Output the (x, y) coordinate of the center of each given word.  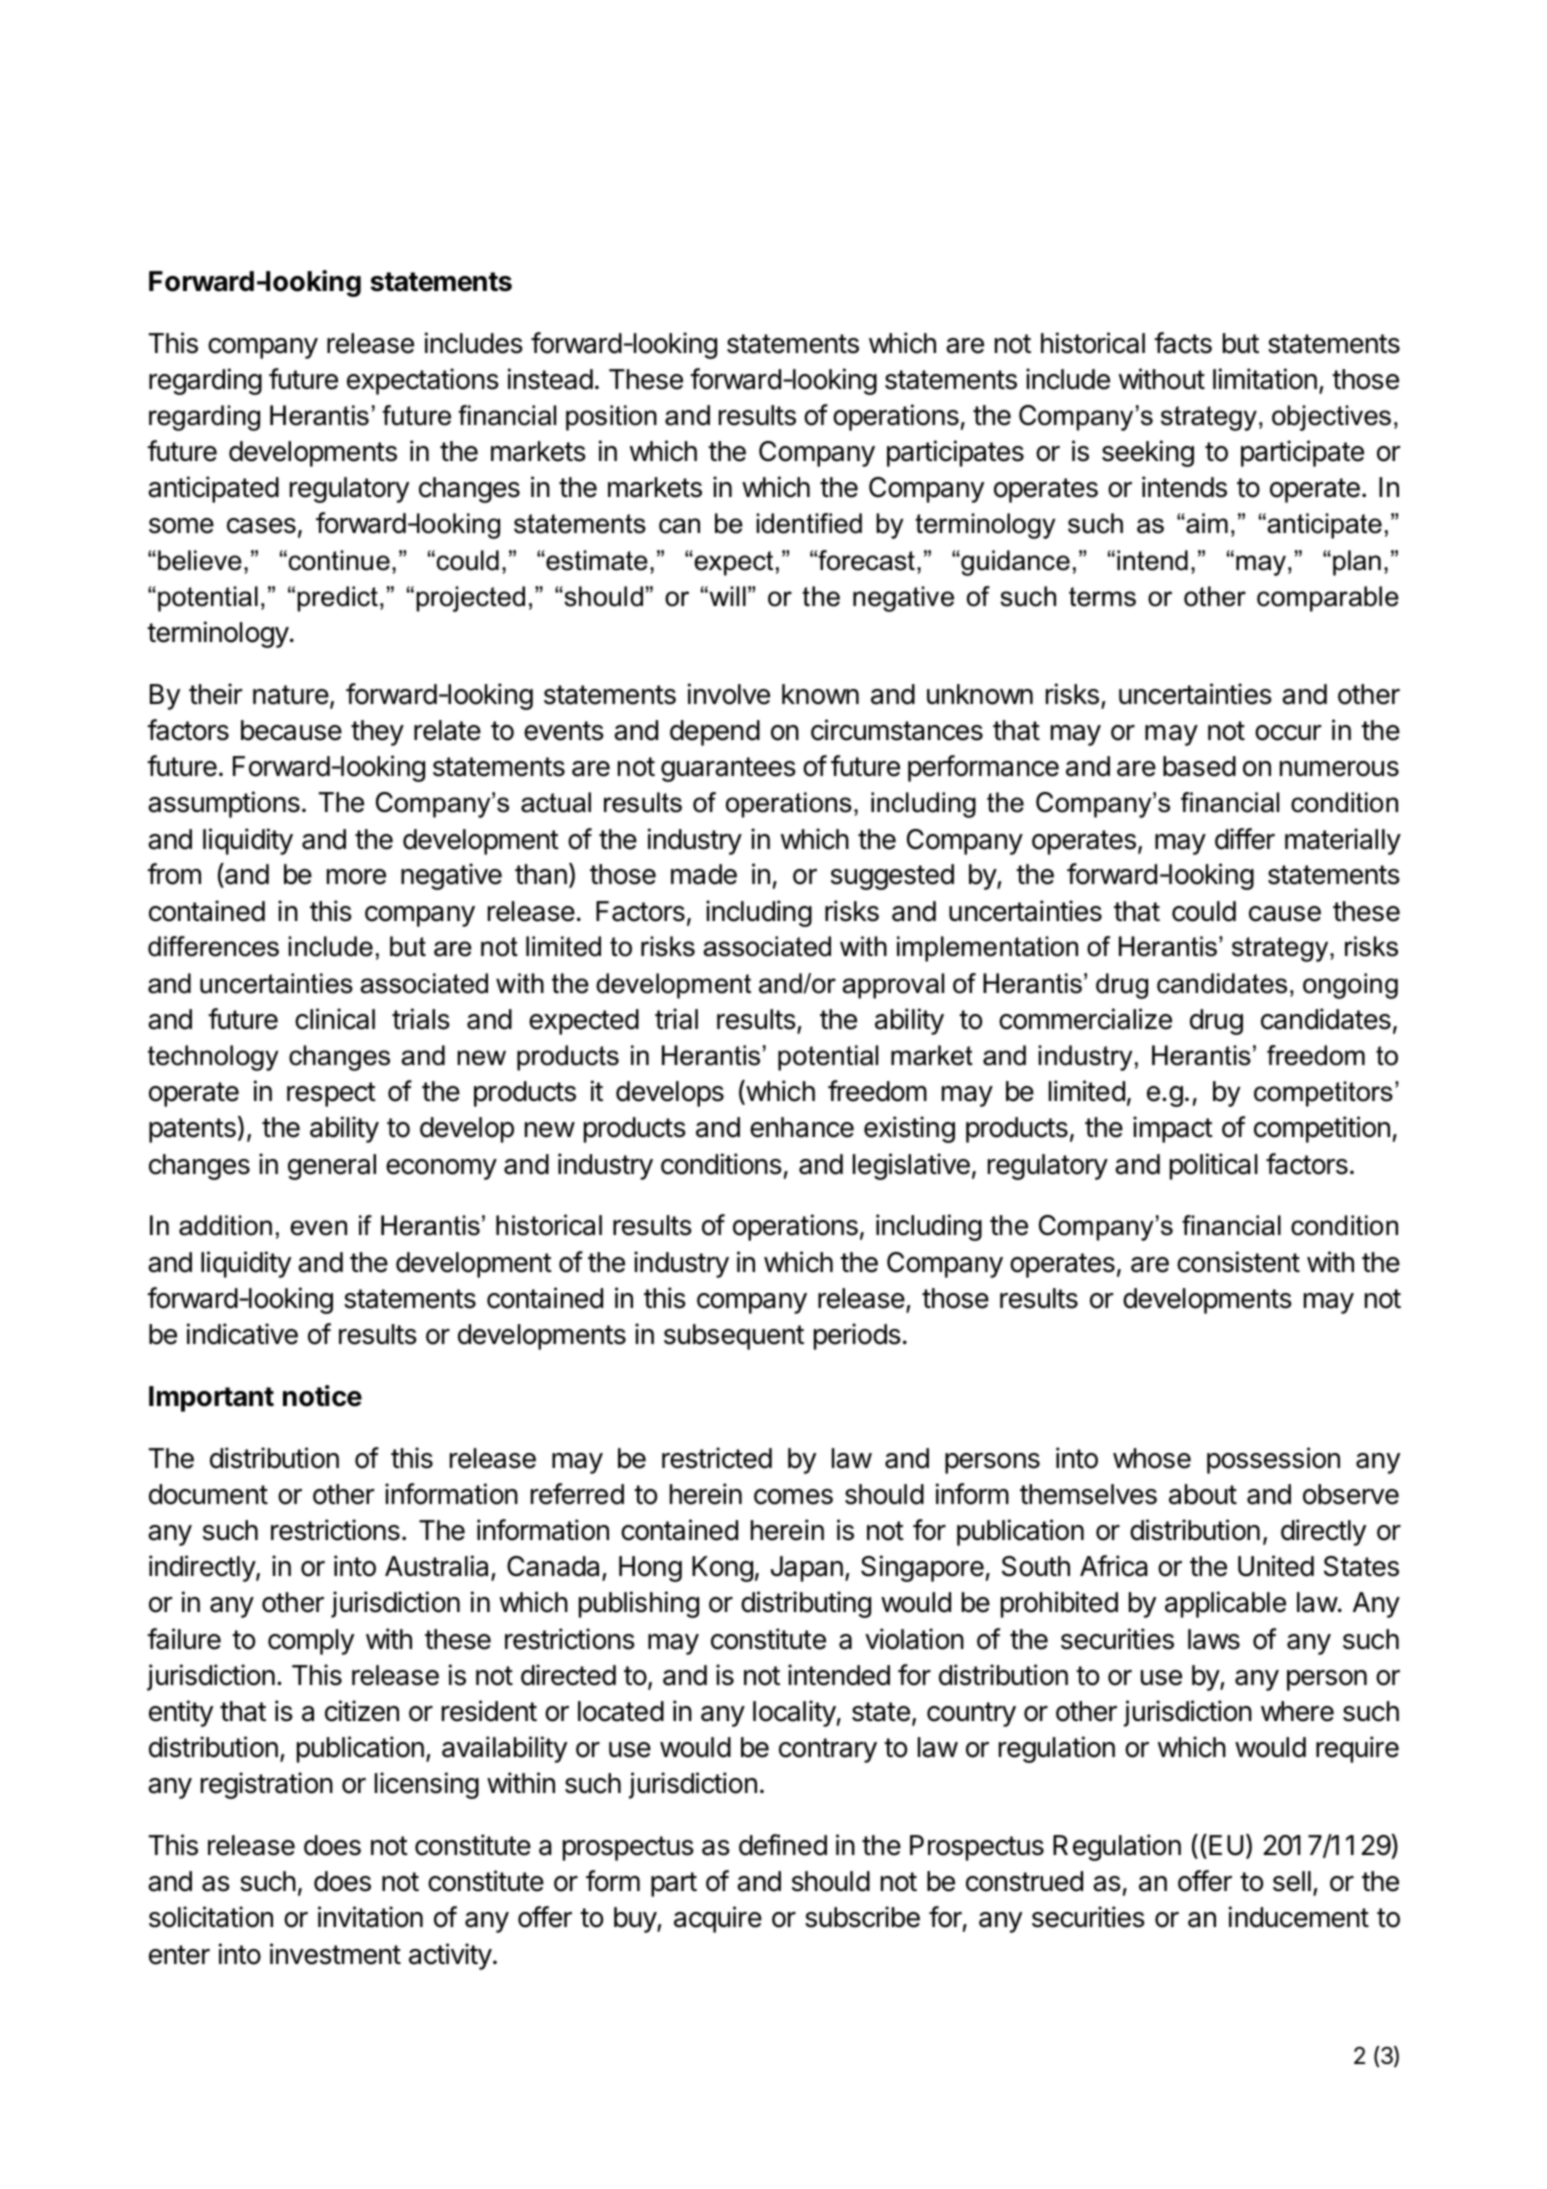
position (611, 418)
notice (322, 1396)
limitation (1265, 379)
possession (1273, 1460)
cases (261, 526)
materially (1343, 841)
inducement (1299, 1917)
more (356, 877)
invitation (370, 1917)
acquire (718, 1919)
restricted (717, 1458)
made (704, 874)
